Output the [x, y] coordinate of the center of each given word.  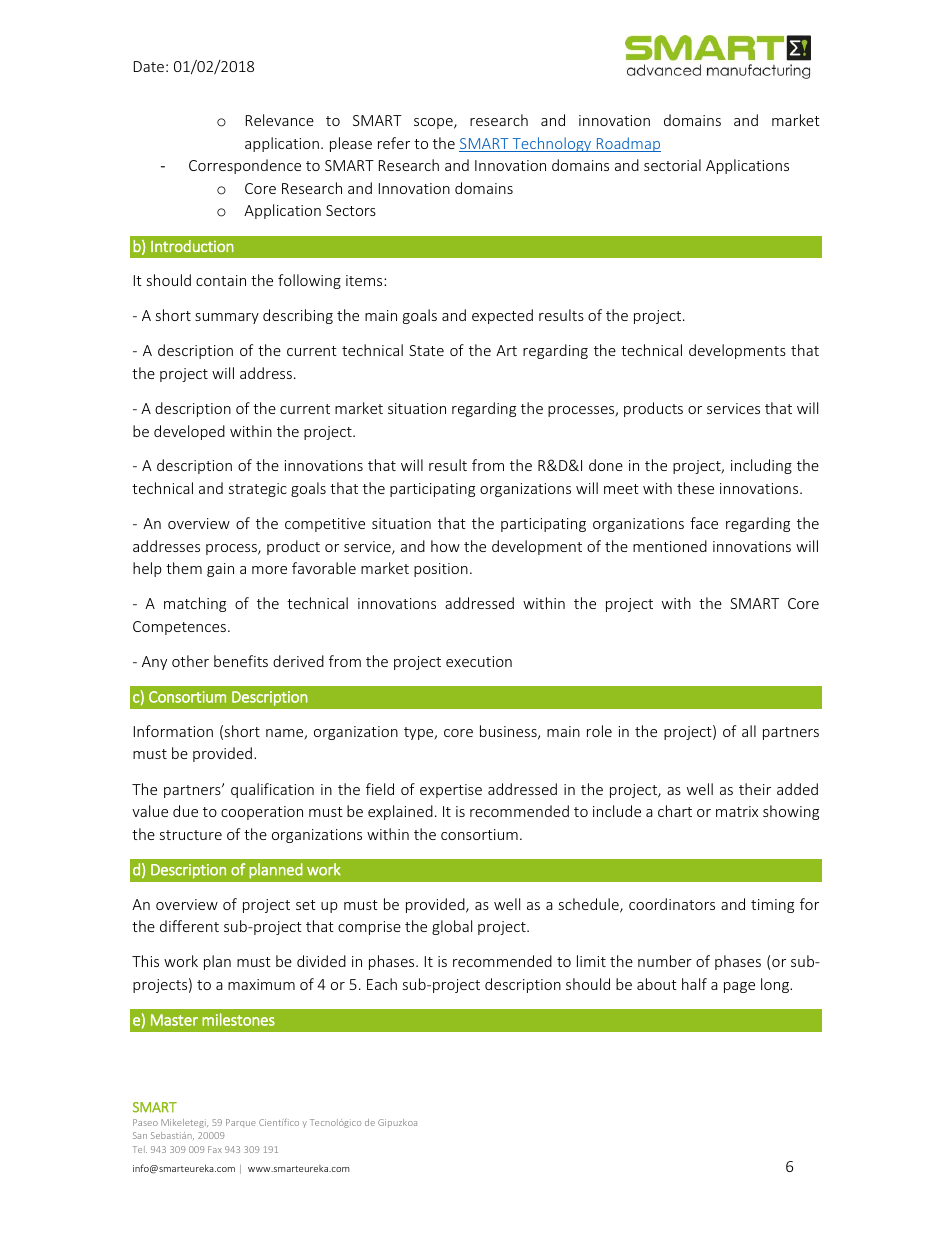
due [185, 811]
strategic [258, 490]
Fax [215, 1149]
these [695, 488]
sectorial [672, 165]
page [739, 987]
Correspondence [245, 166]
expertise [451, 791]
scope [434, 123]
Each [382, 984]
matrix [737, 811]
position [441, 570]
